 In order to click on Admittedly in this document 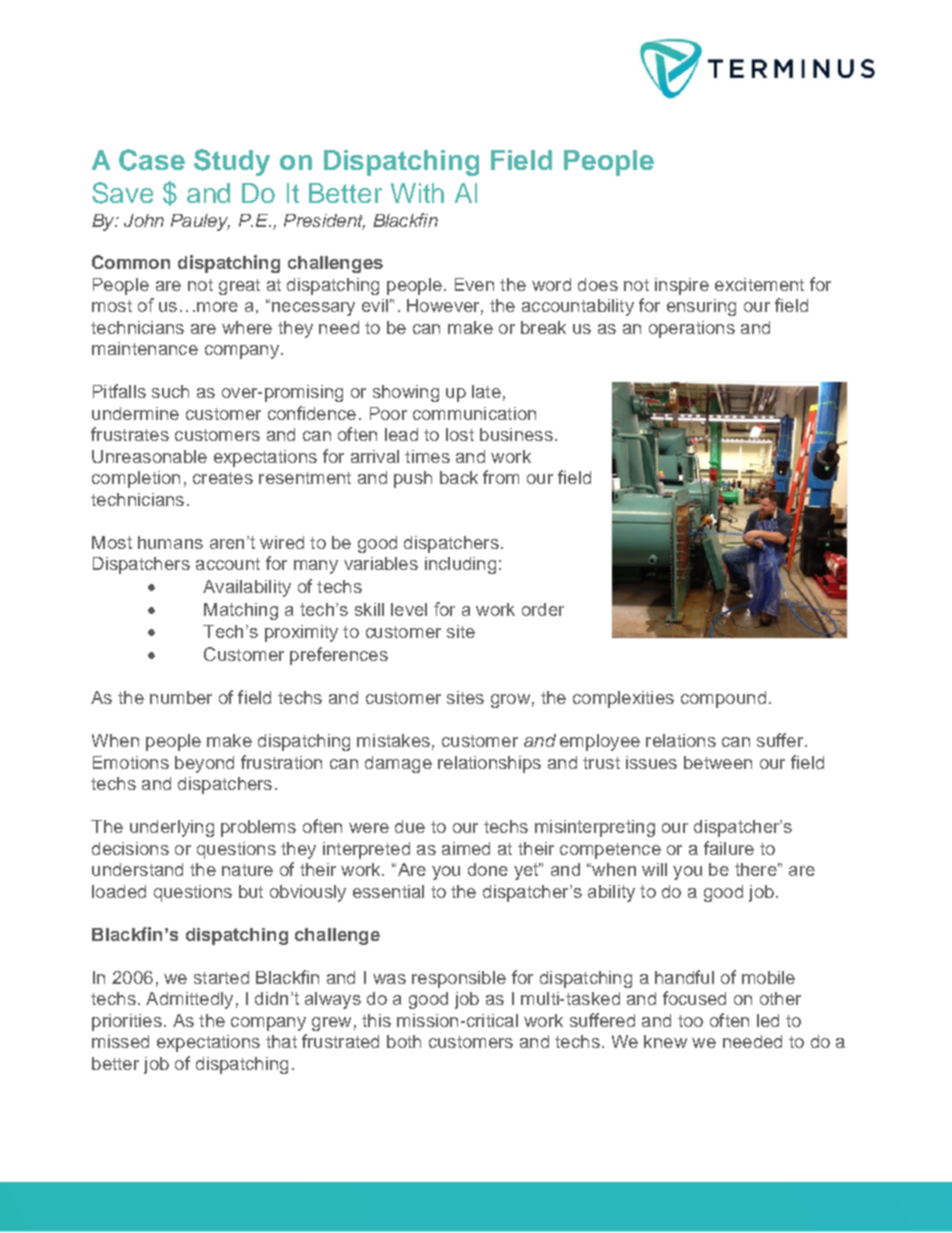, I will do `click(189, 1000)`.
